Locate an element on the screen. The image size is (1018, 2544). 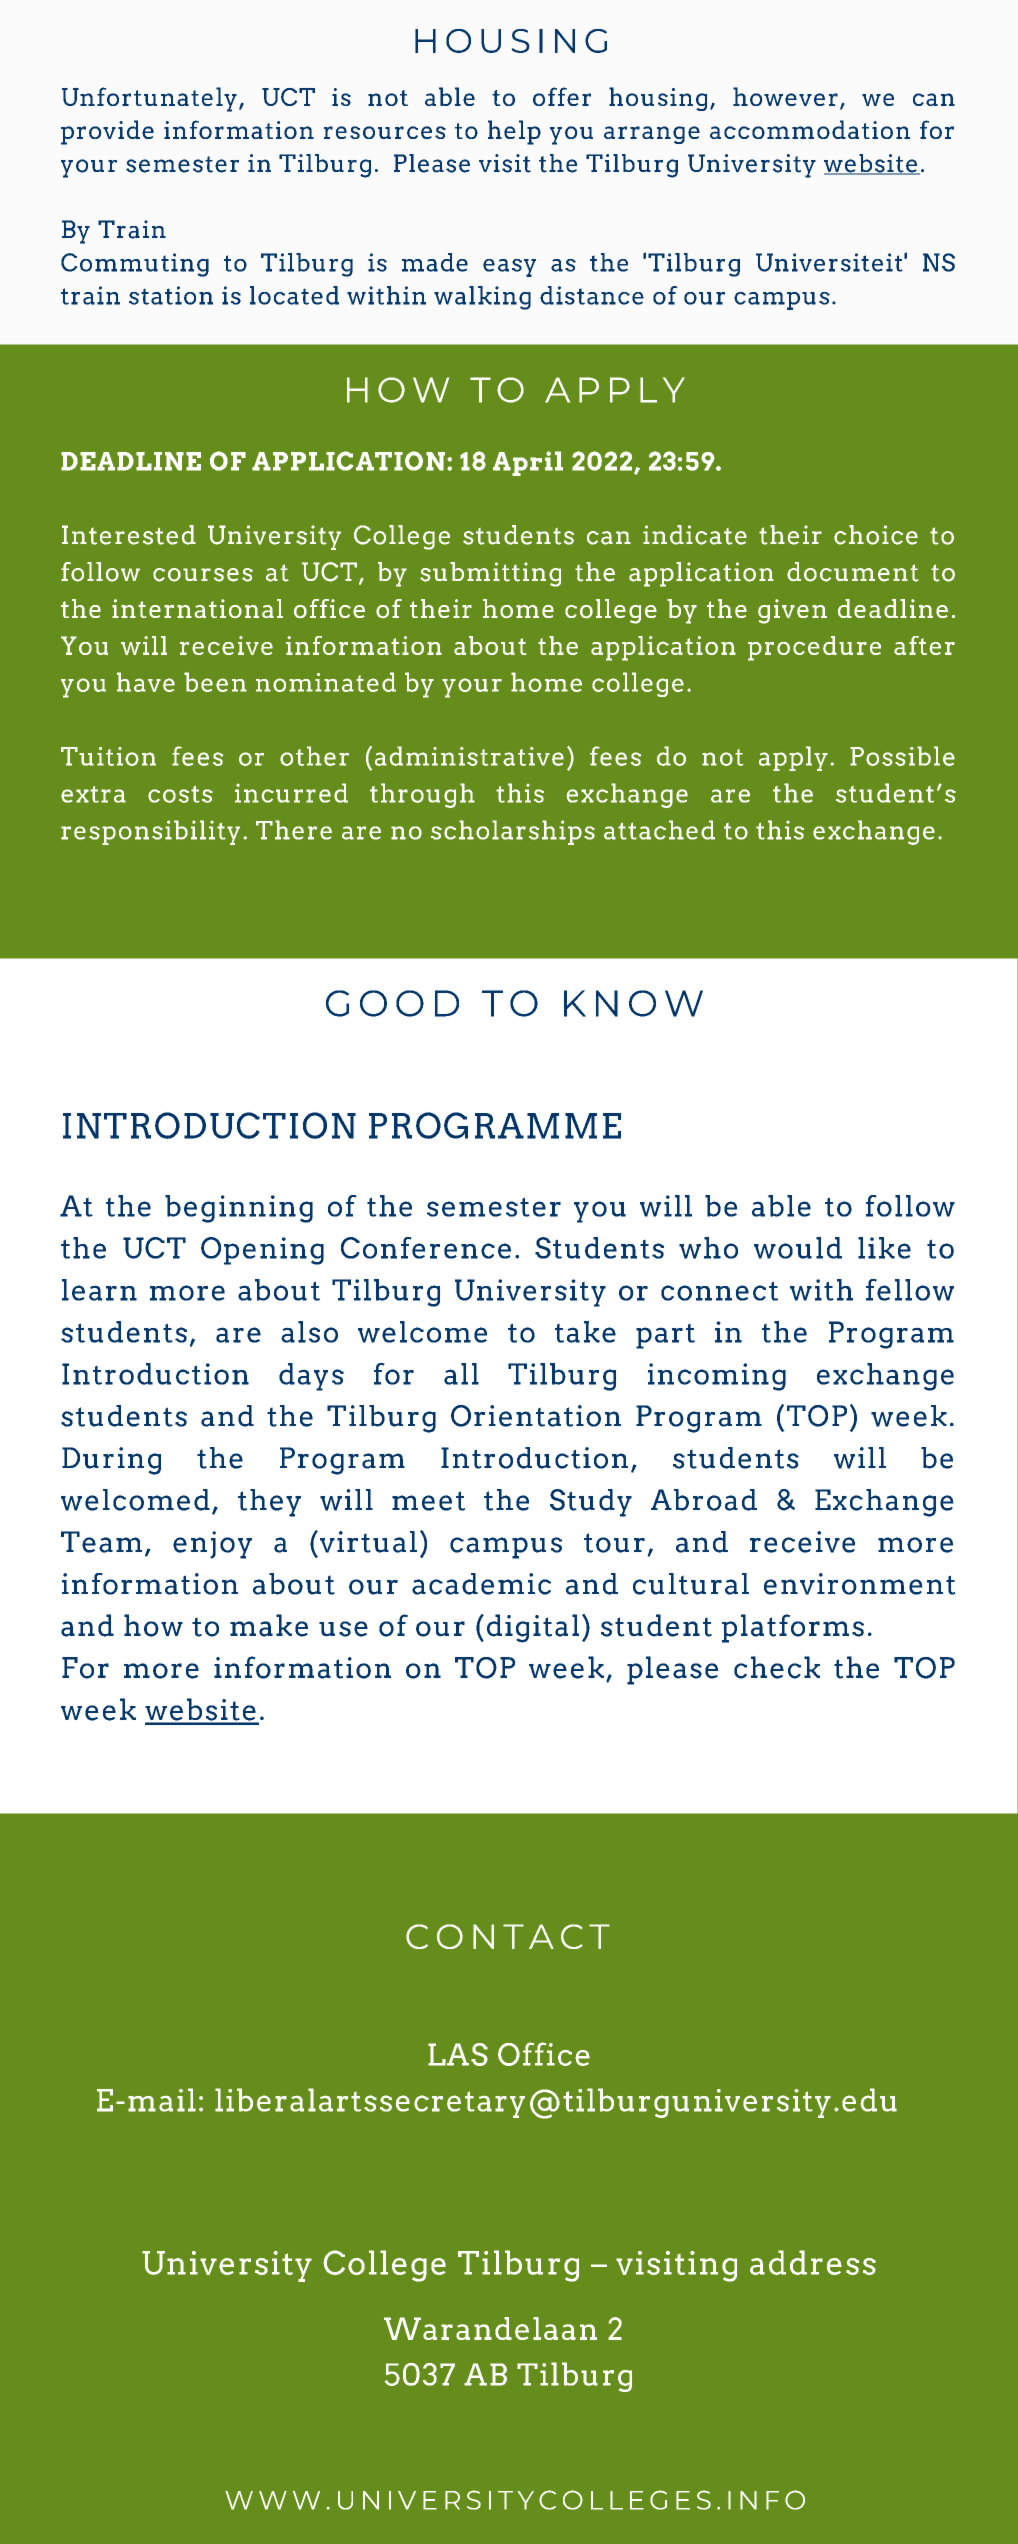
procedure is located at coordinates (814, 648).
